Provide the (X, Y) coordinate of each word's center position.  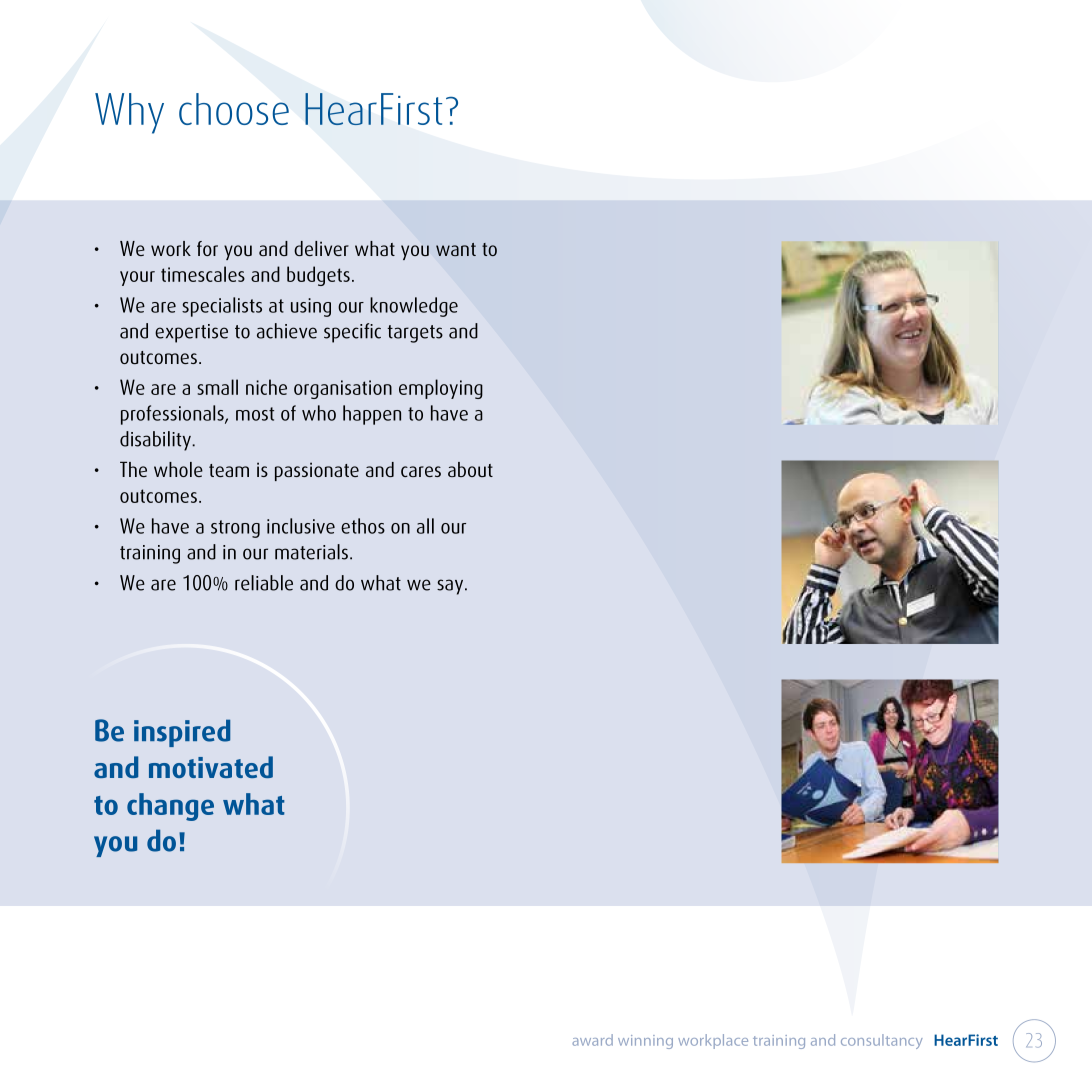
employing (441, 389)
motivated (211, 767)
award (592, 1040)
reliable (264, 583)
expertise (191, 333)
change (170, 807)
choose (234, 109)
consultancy (882, 1041)
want (456, 249)
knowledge (414, 307)
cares (421, 471)
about (470, 469)
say (451, 587)
